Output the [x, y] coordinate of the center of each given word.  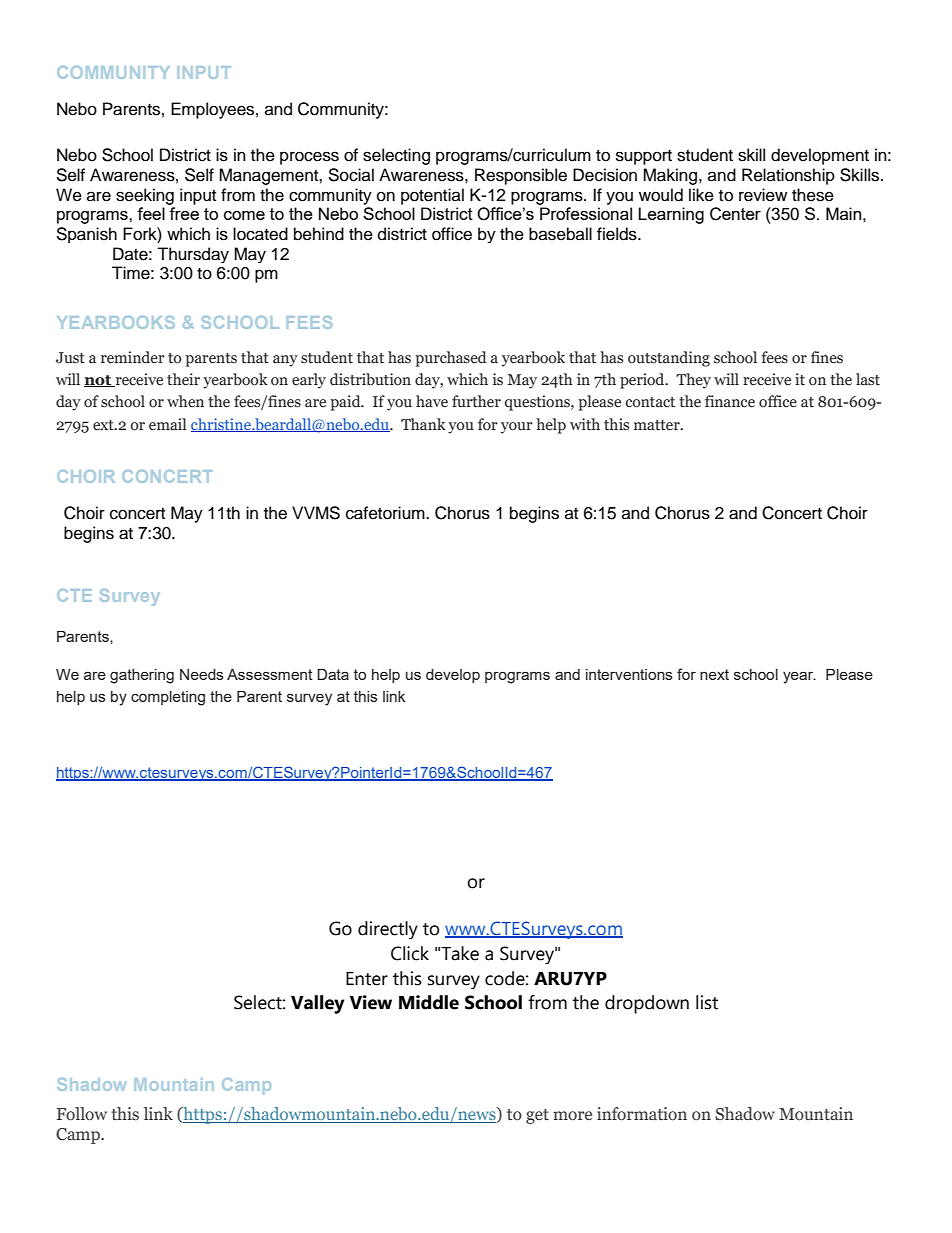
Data [333, 674]
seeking [145, 196]
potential [432, 196]
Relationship [788, 176]
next [714, 674]
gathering [142, 676]
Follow [82, 1114]
